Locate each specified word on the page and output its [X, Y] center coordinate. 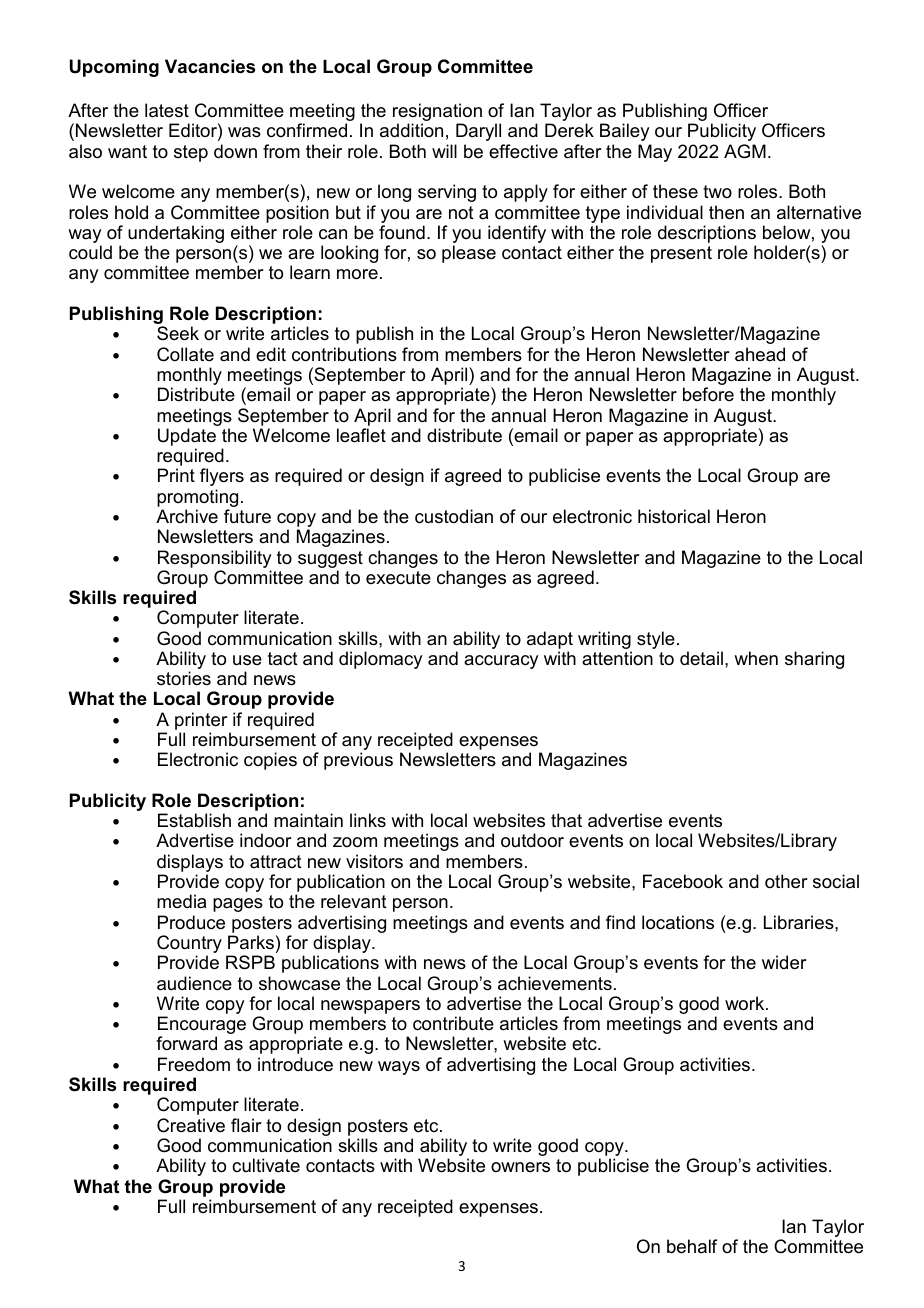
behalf [692, 1246]
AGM [745, 151]
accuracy [501, 662]
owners [520, 1167]
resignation [437, 113]
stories [184, 678]
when [756, 658]
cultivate [266, 1165]
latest [167, 110]
